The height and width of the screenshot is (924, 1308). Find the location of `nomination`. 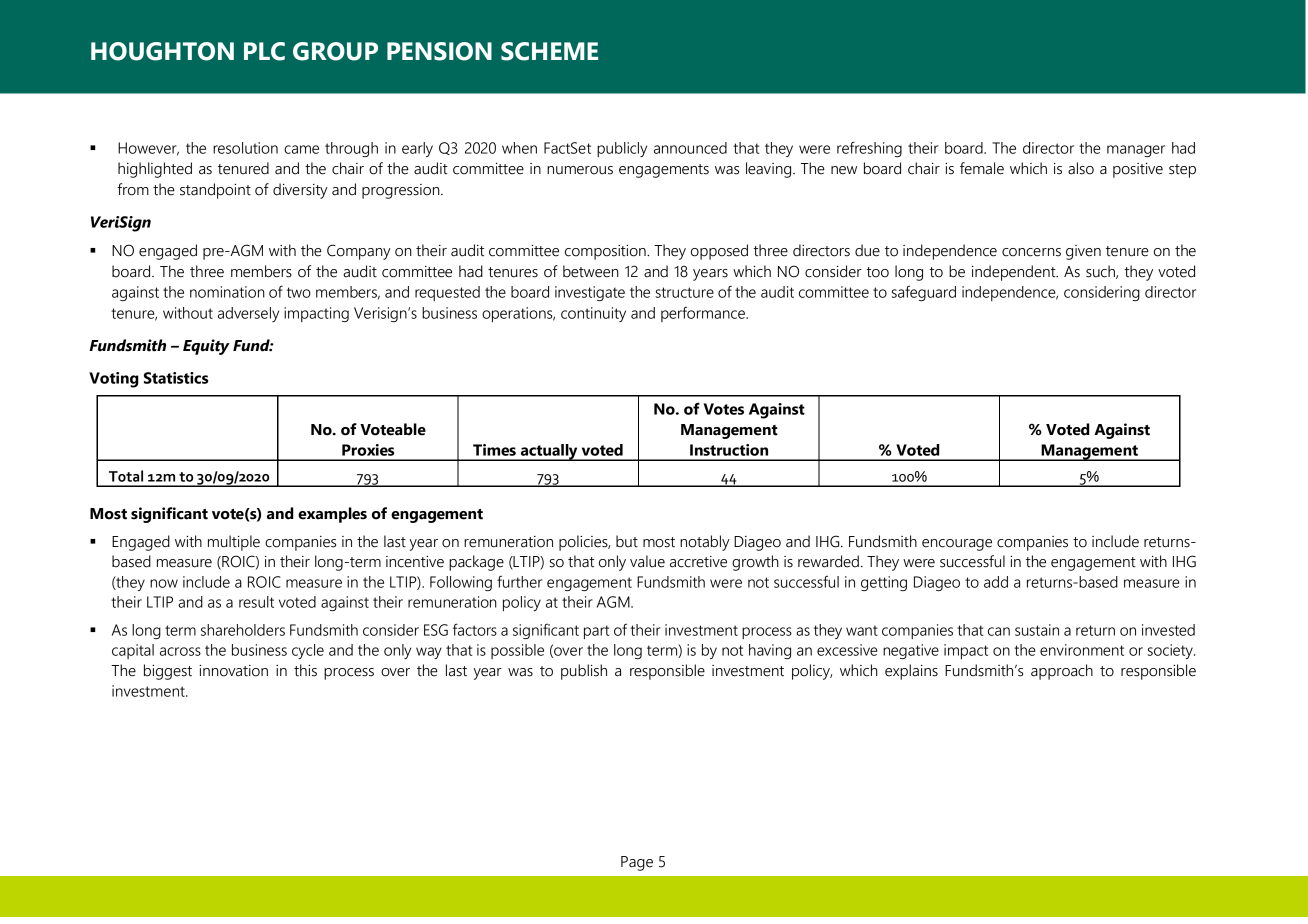

nomination is located at coordinates (227, 292).
